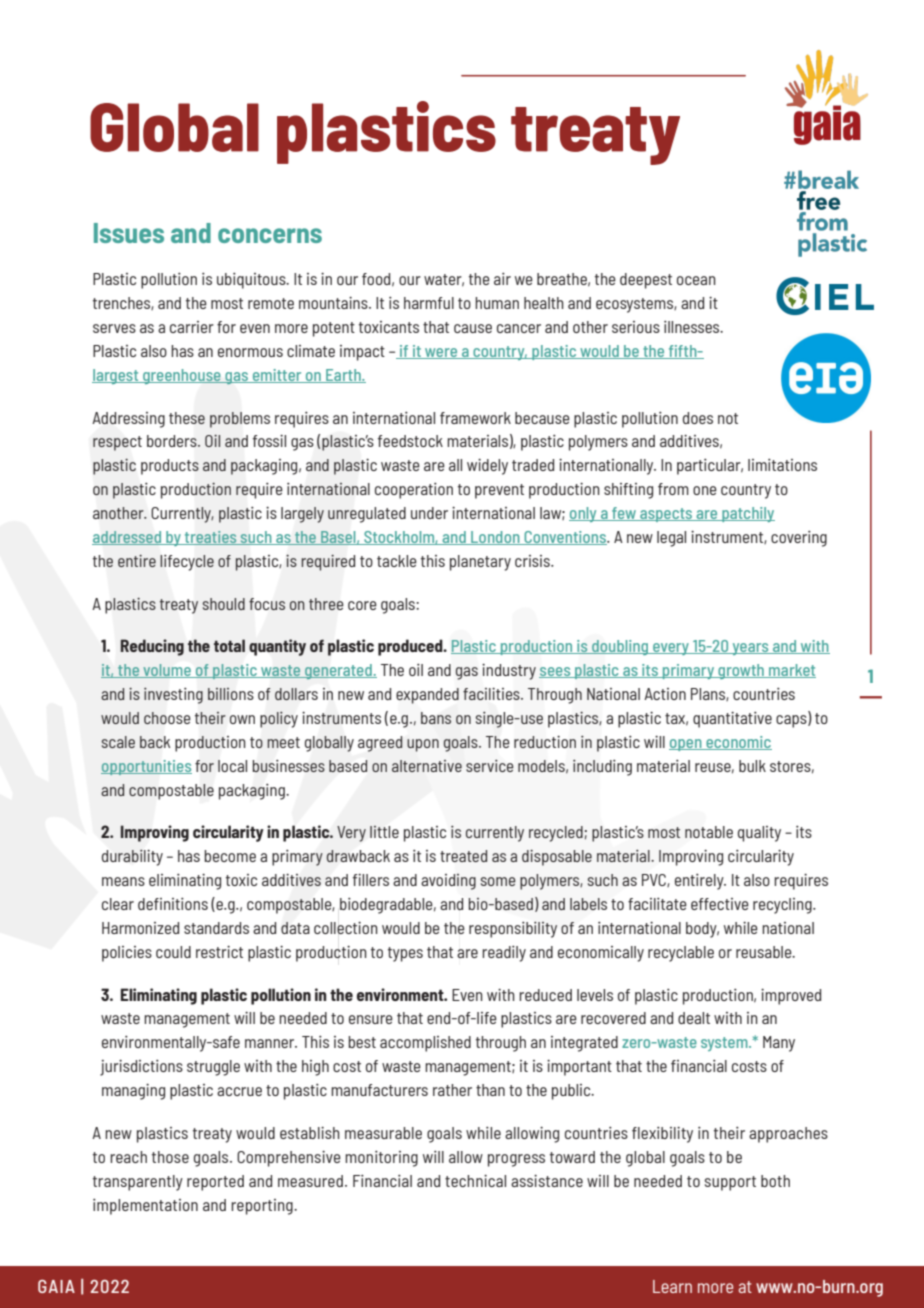 This page has width=924, height=1308. I want to click on ocean, so click(696, 280).
